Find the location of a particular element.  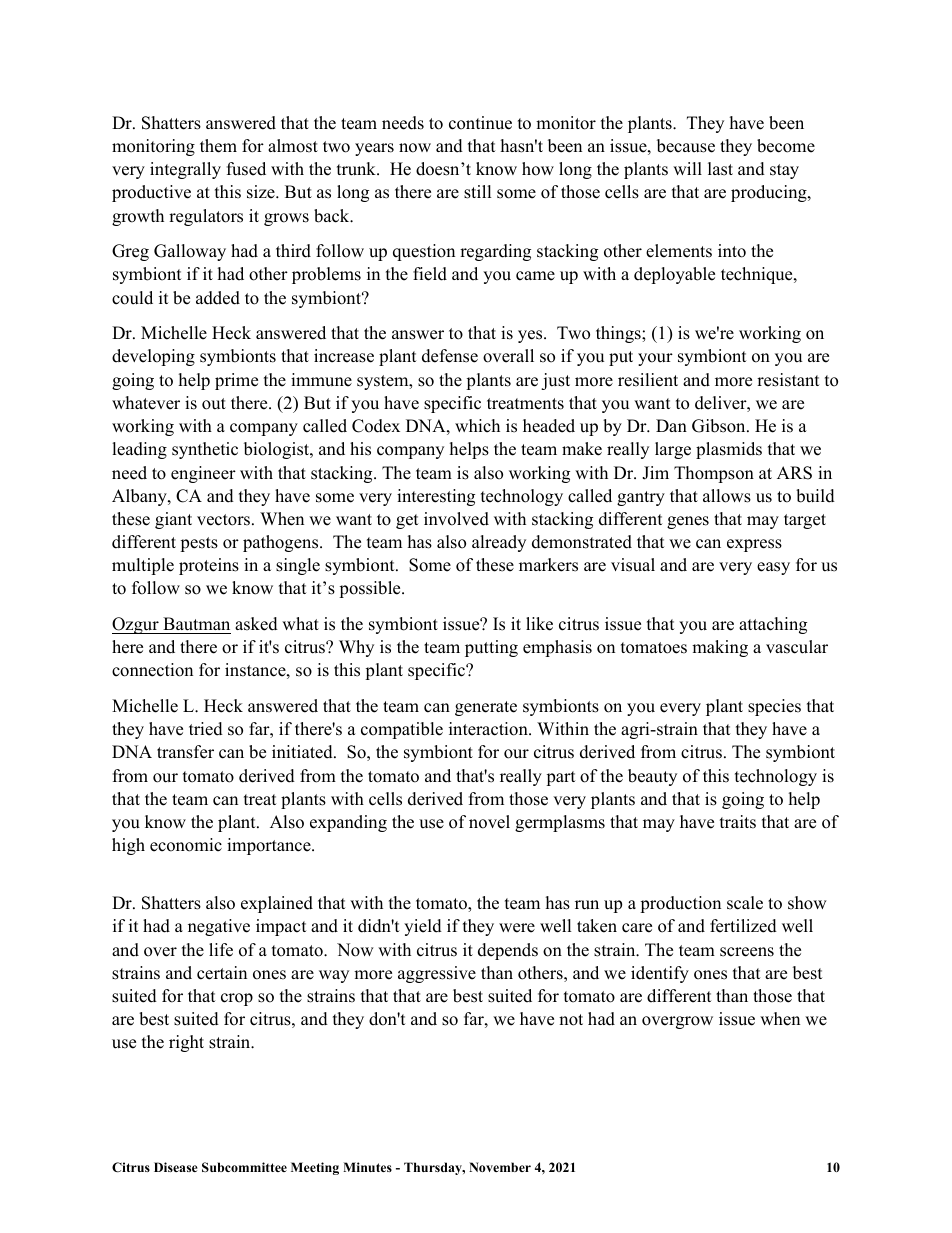

negative is located at coordinates (219, 927).
